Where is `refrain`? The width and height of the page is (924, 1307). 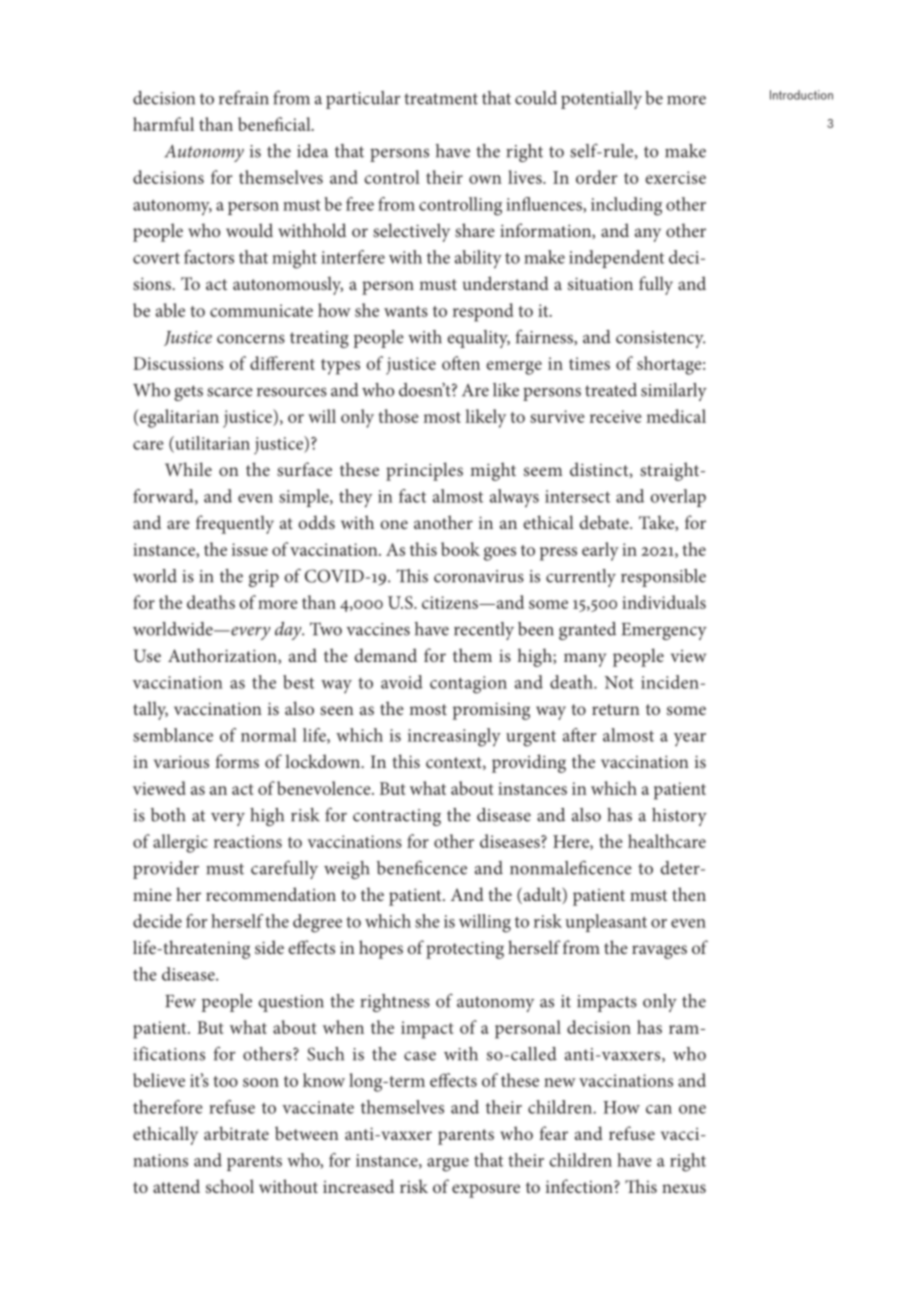
refrain is located at coordinates (244, 98).
